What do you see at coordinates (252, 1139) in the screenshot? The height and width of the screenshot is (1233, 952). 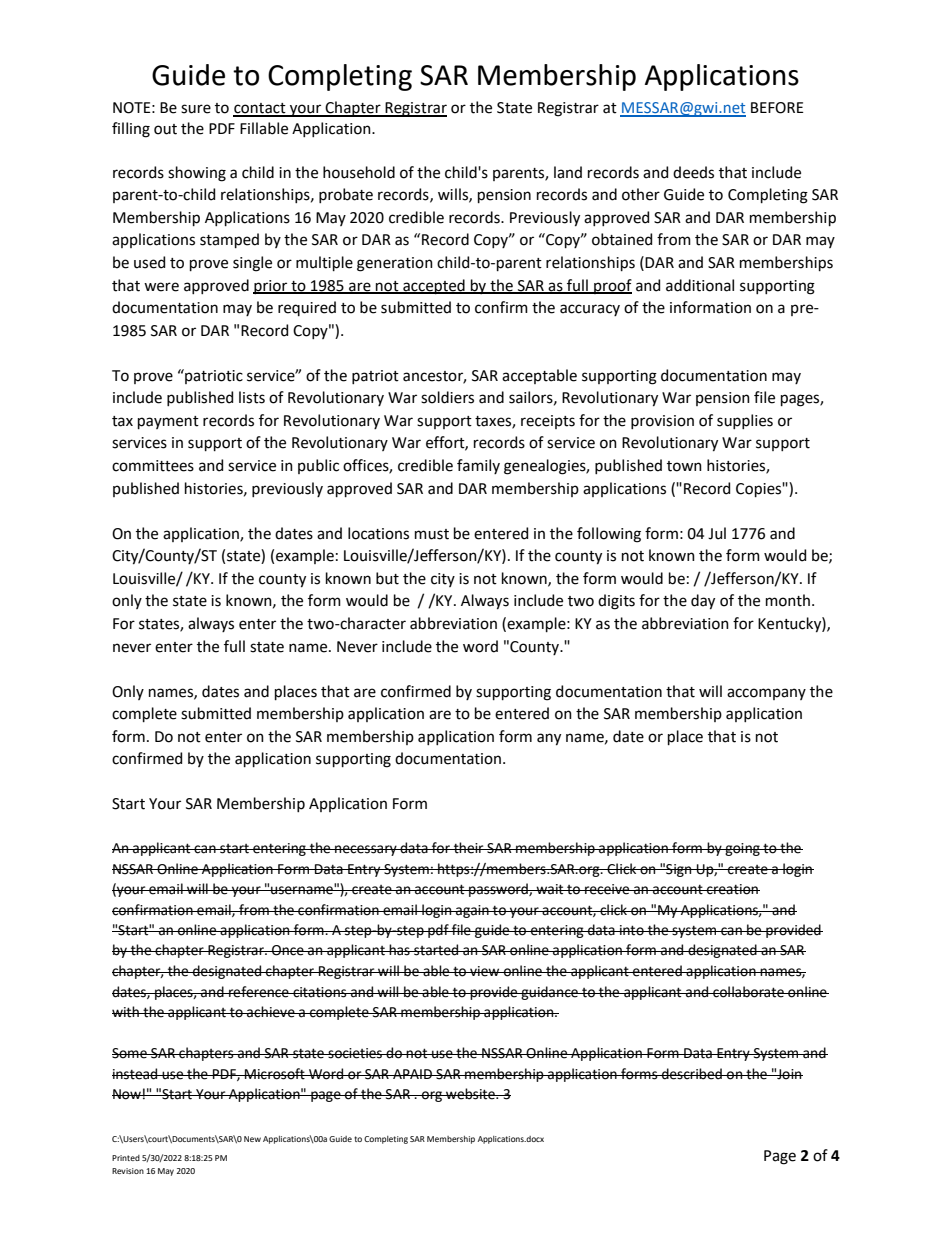 I see `New` at bounding box center [252, 1139].
